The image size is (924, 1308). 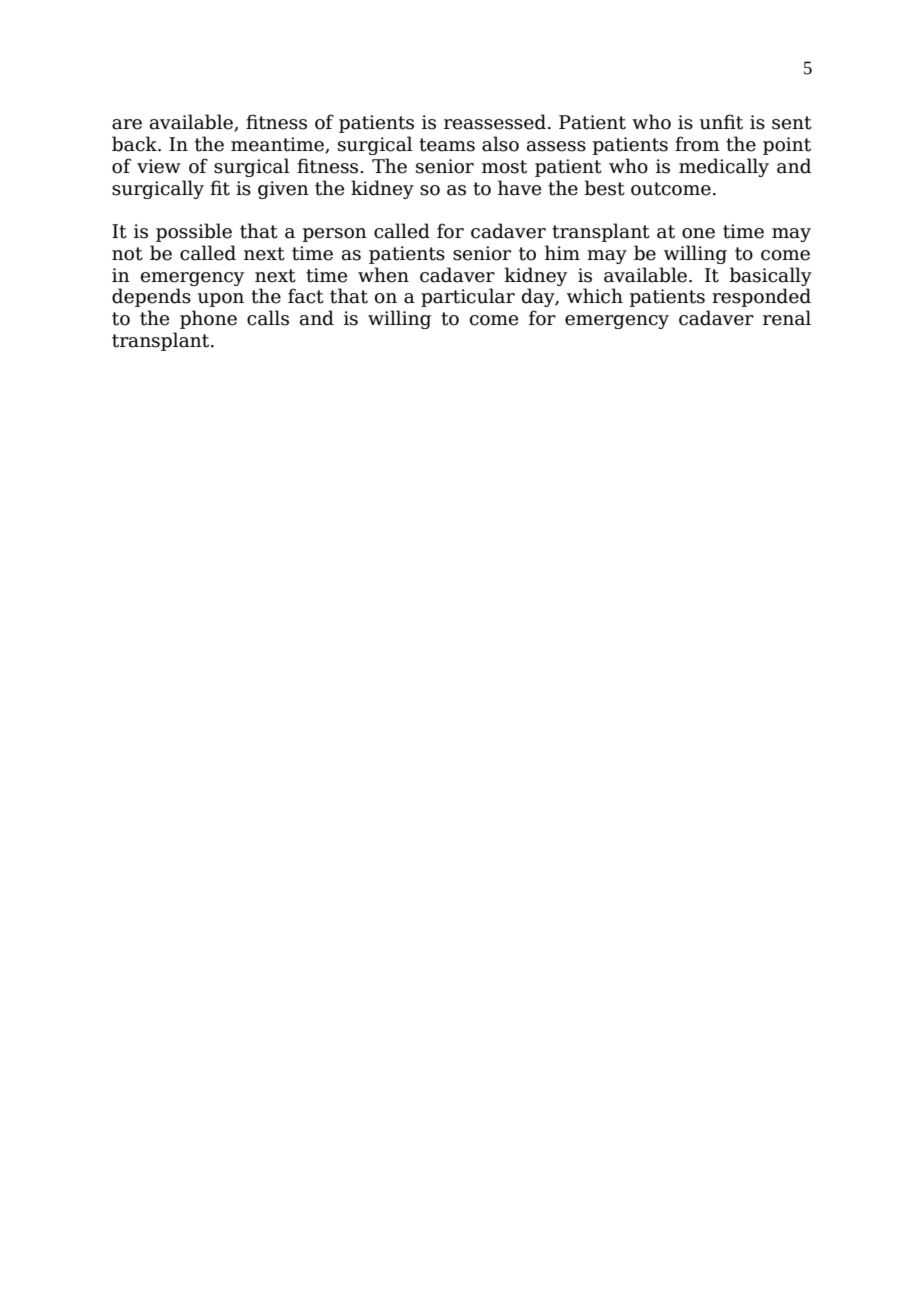 What do you see at coordinates (447, 145) in the page?
I see `teams` at bounding box center [447, 145].
